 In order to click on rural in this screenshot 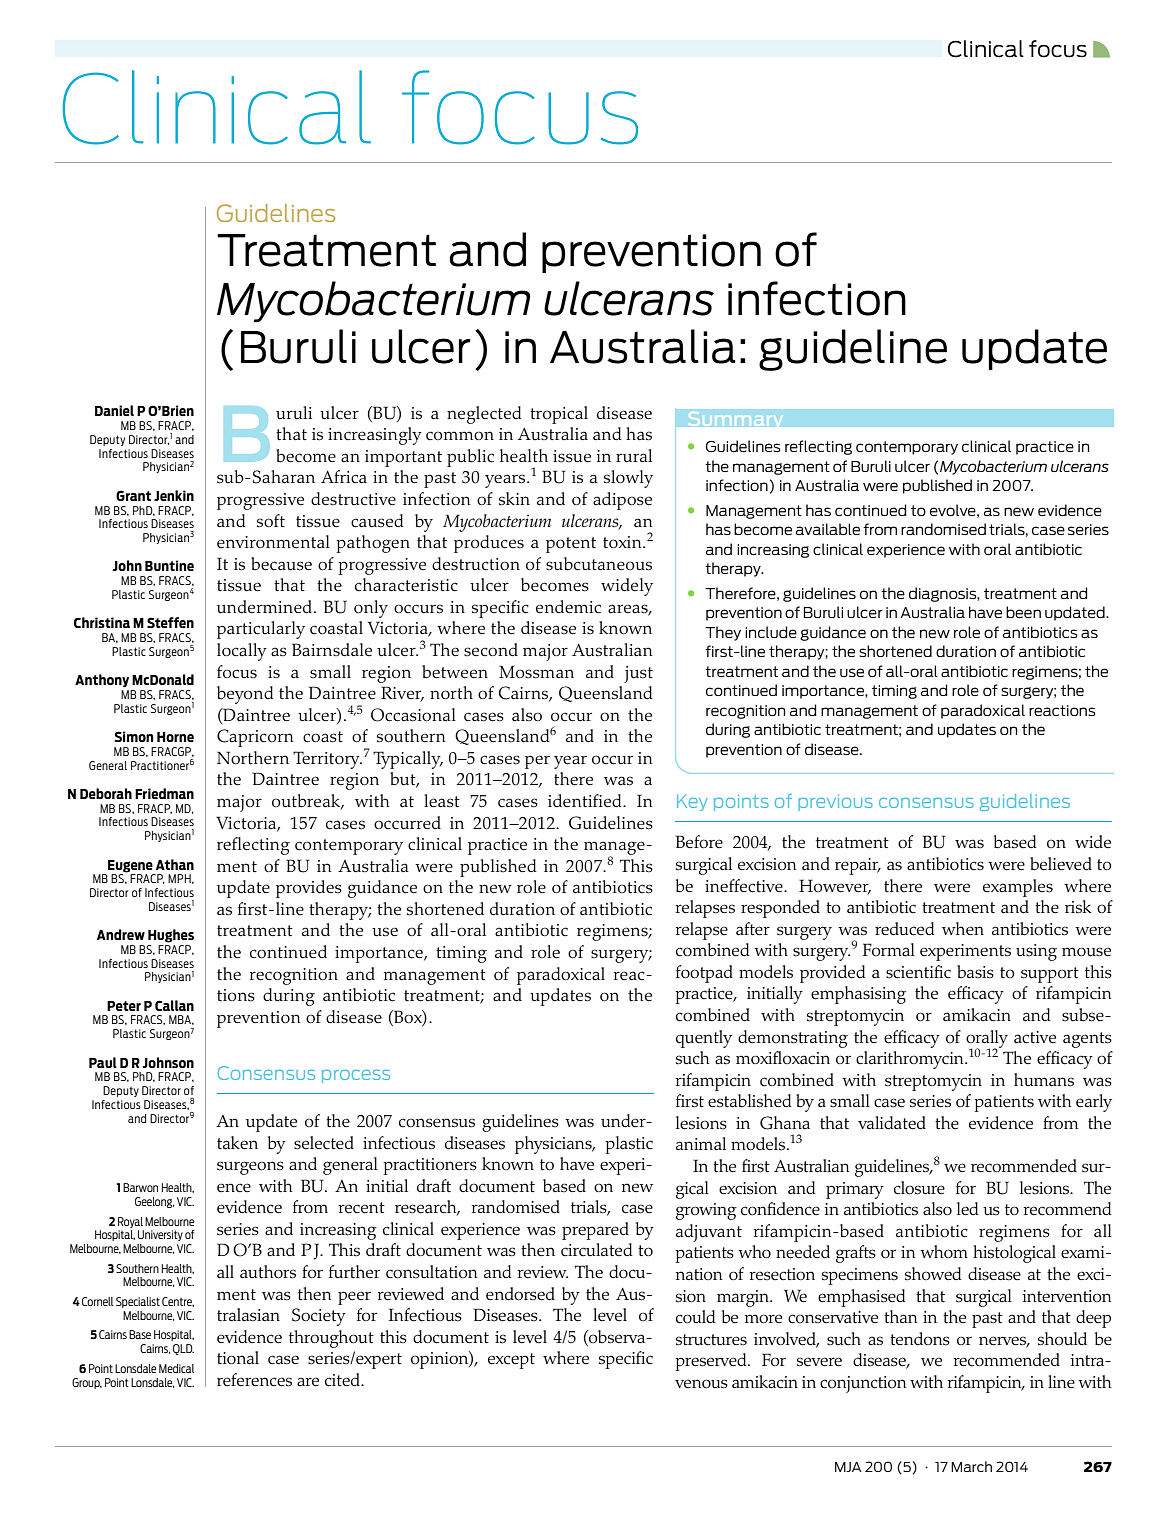, I will do `click(634, 456)`.
